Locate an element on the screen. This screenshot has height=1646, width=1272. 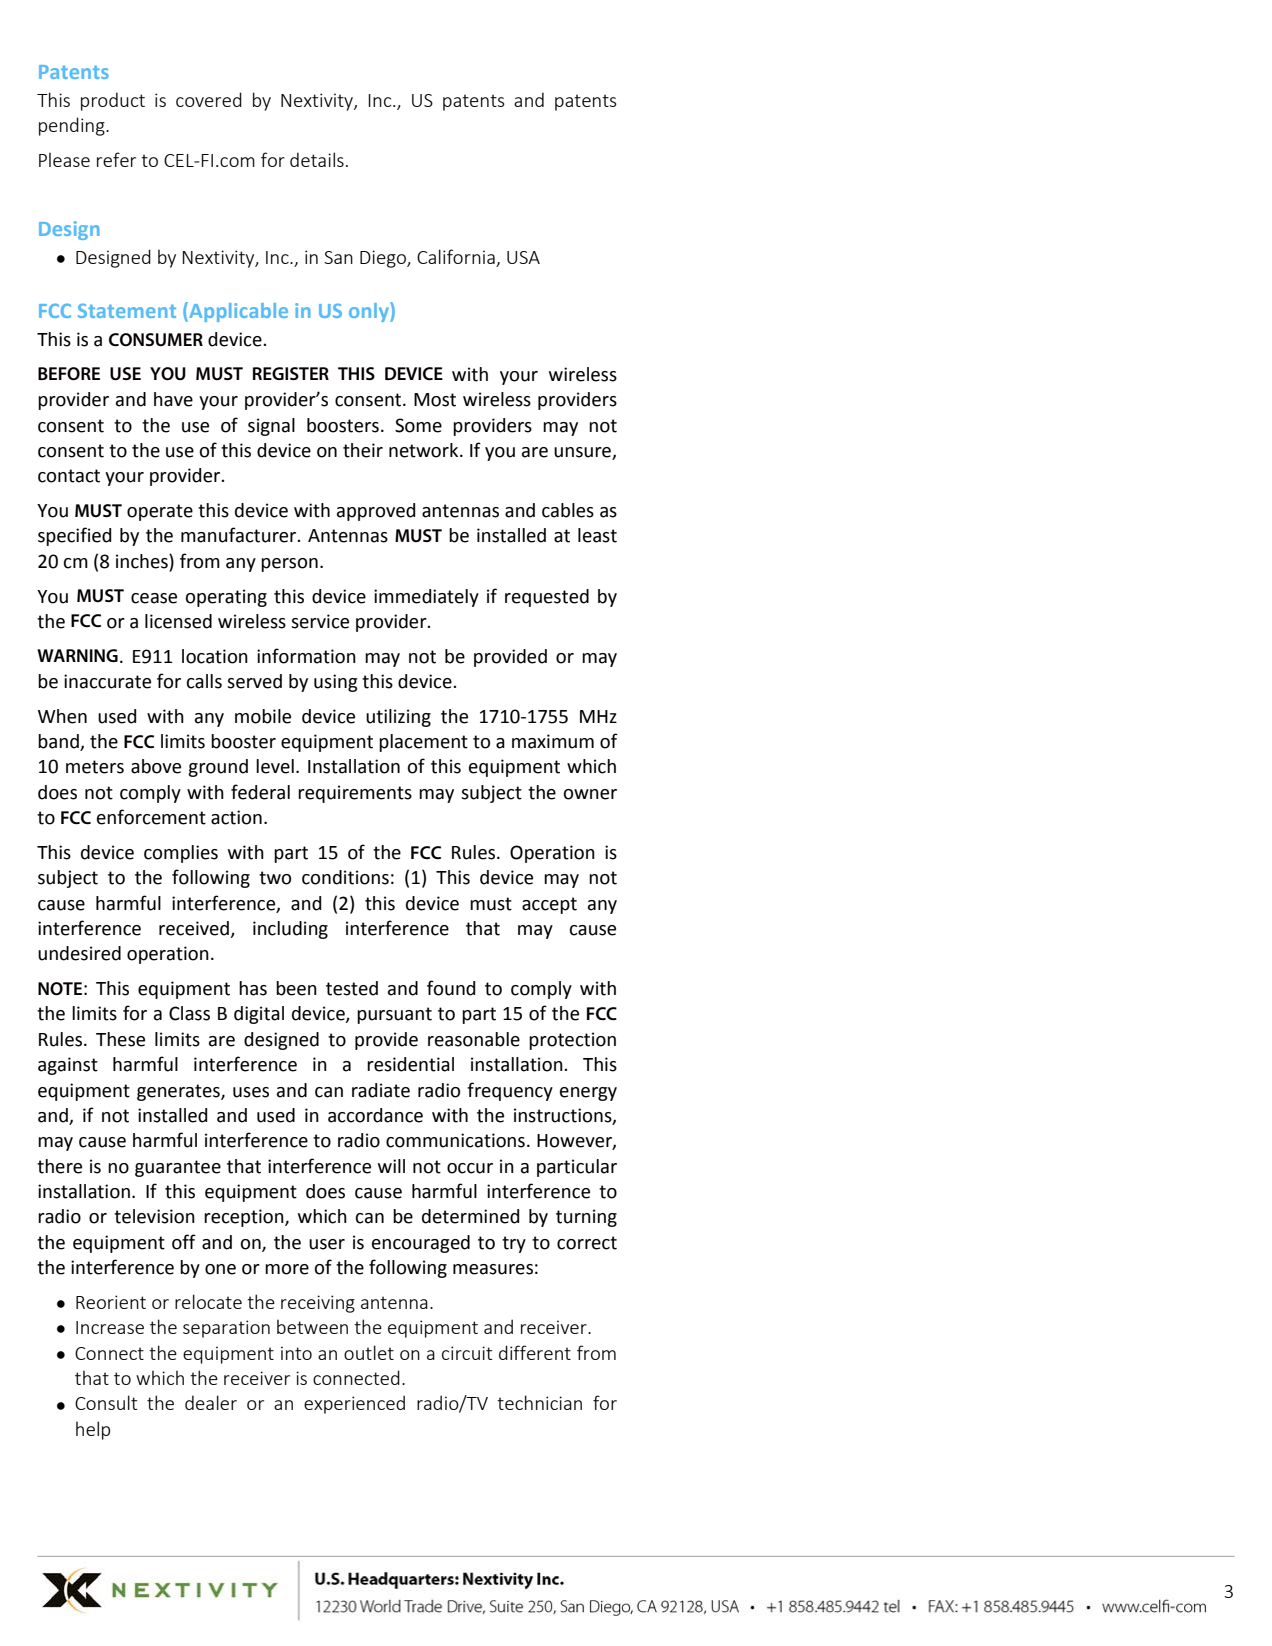
accept is located at coordinates (549, 905).
